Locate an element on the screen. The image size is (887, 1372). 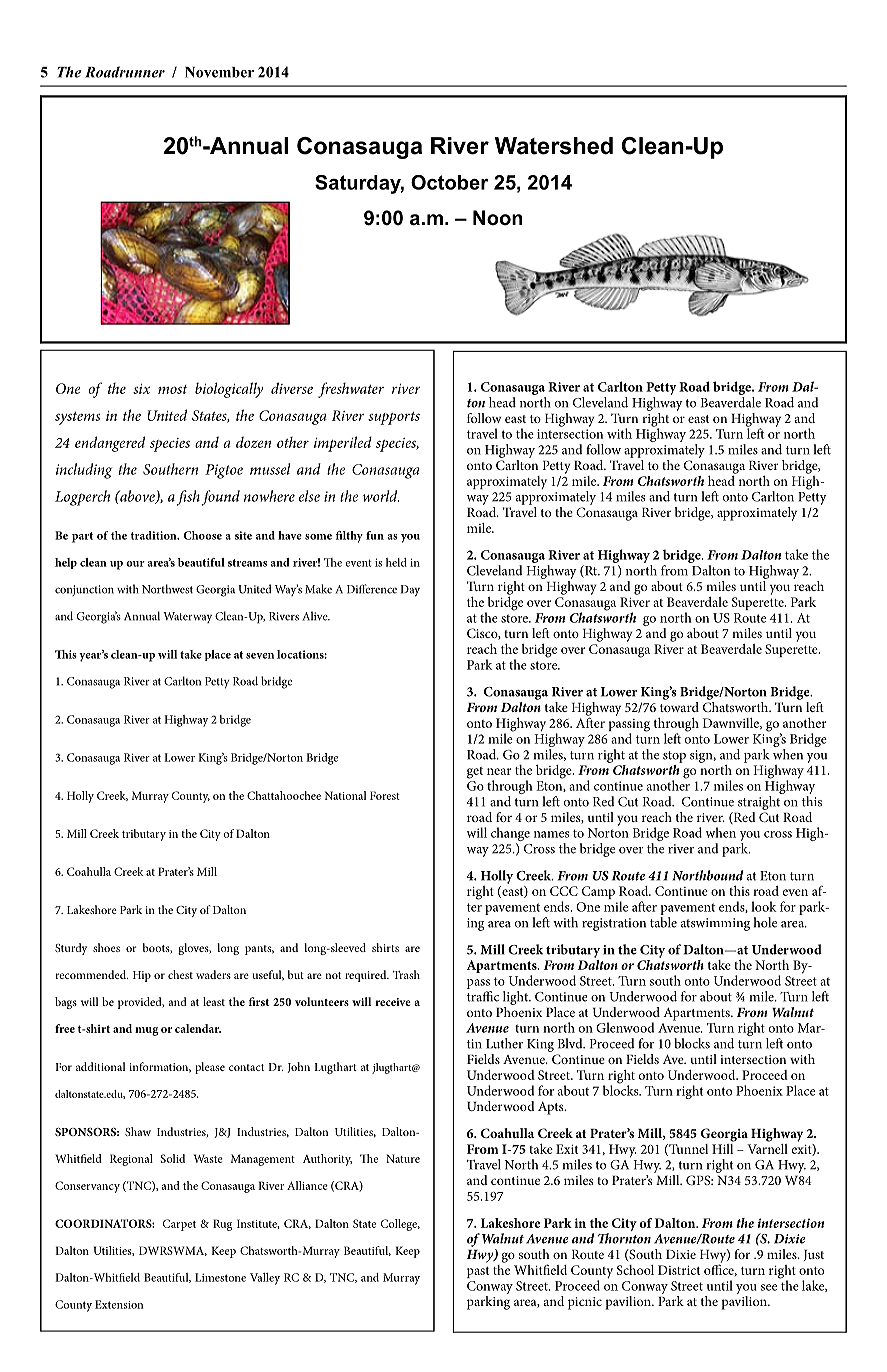
Waterway is located at coordinates (187, 617).
